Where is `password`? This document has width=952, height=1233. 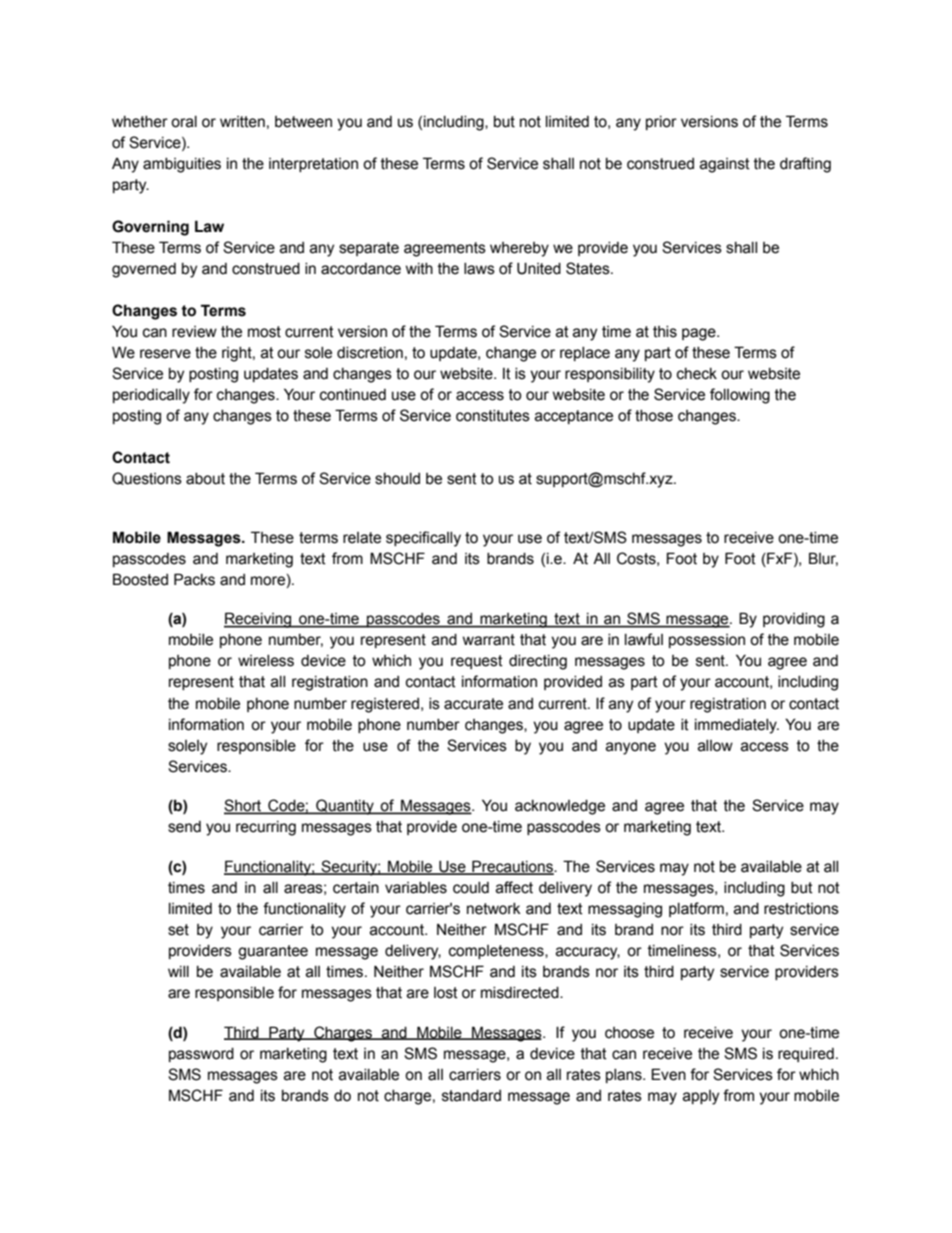 password is located at coordinates (201, 1055).
